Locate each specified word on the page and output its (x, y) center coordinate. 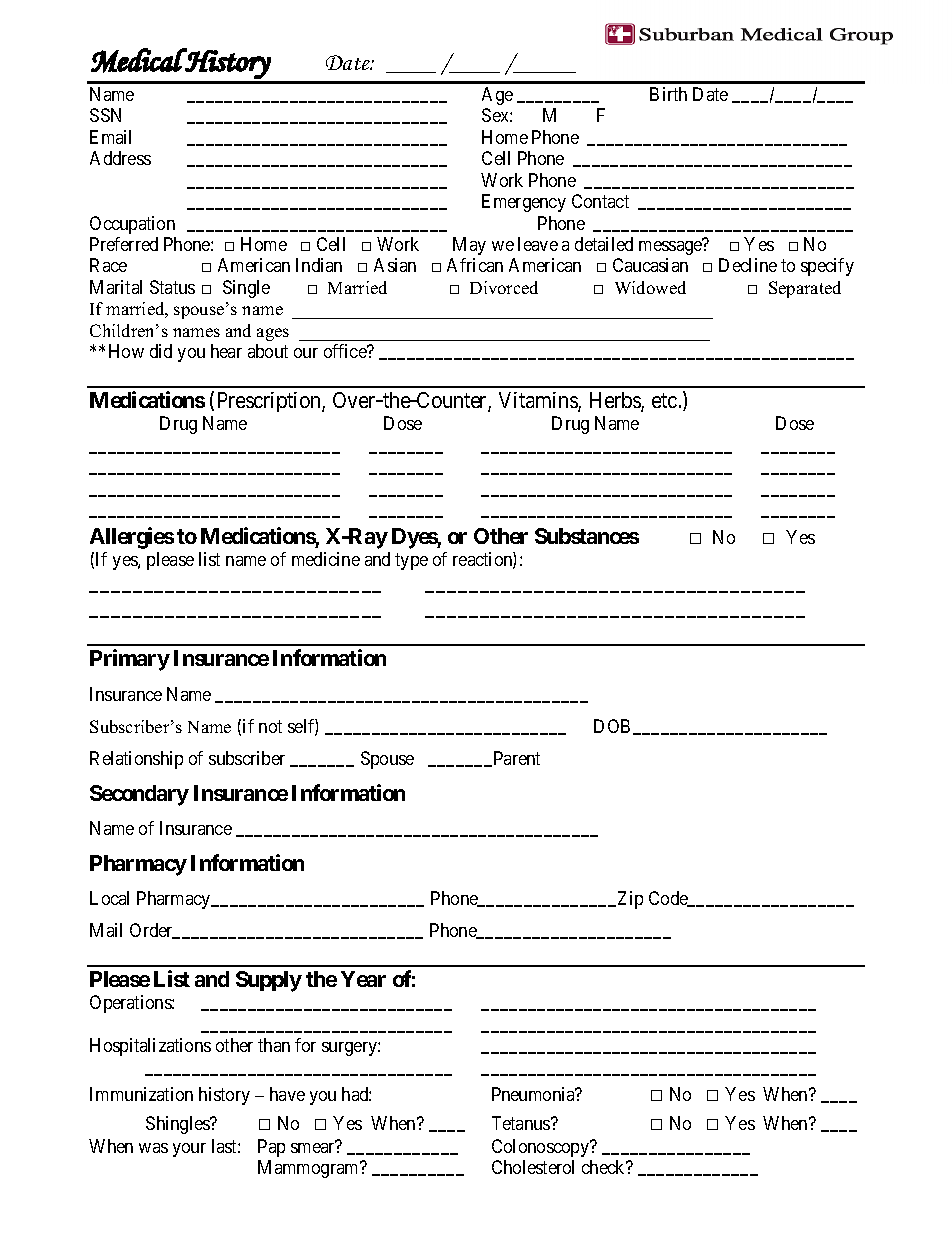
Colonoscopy (542, 1148)
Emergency (524, 203)
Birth (668, 94)
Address (120, 158)
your (189, 1150)
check (605, 1167)
